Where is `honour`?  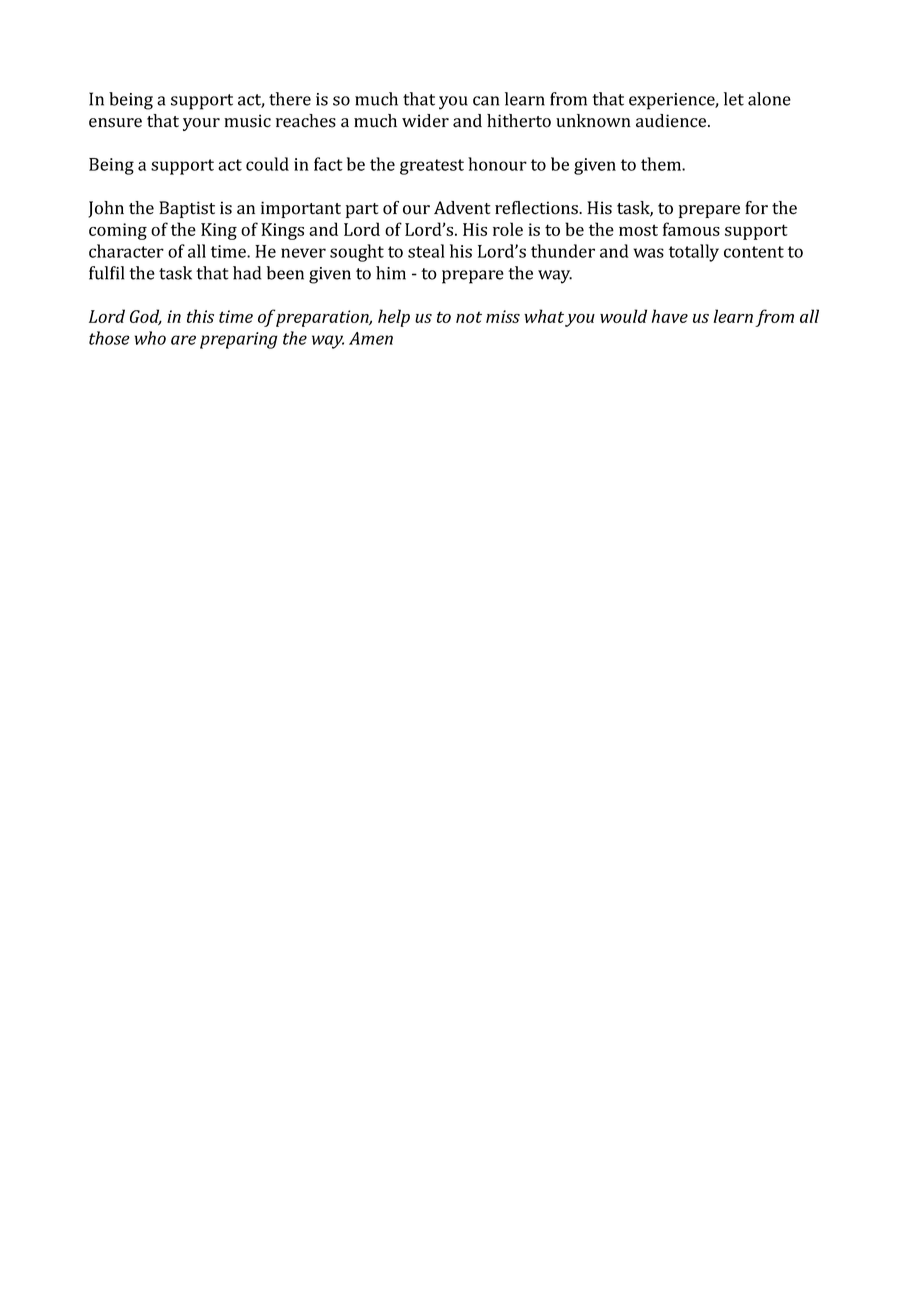
honour is located at coordinates (497, 164).
